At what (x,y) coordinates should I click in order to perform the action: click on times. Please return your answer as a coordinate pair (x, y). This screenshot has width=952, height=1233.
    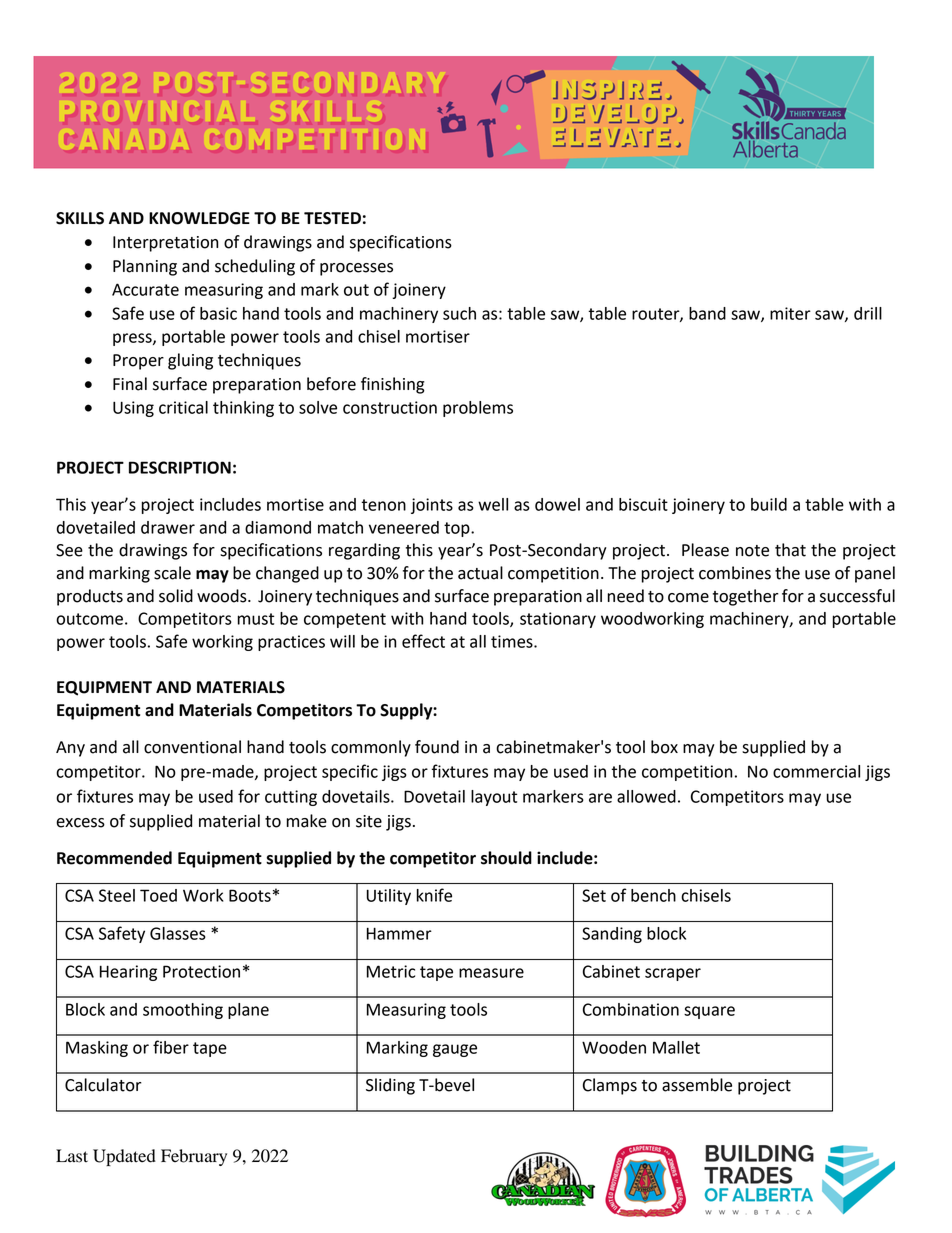
    Looking at the image, I should click on (513, 641).
